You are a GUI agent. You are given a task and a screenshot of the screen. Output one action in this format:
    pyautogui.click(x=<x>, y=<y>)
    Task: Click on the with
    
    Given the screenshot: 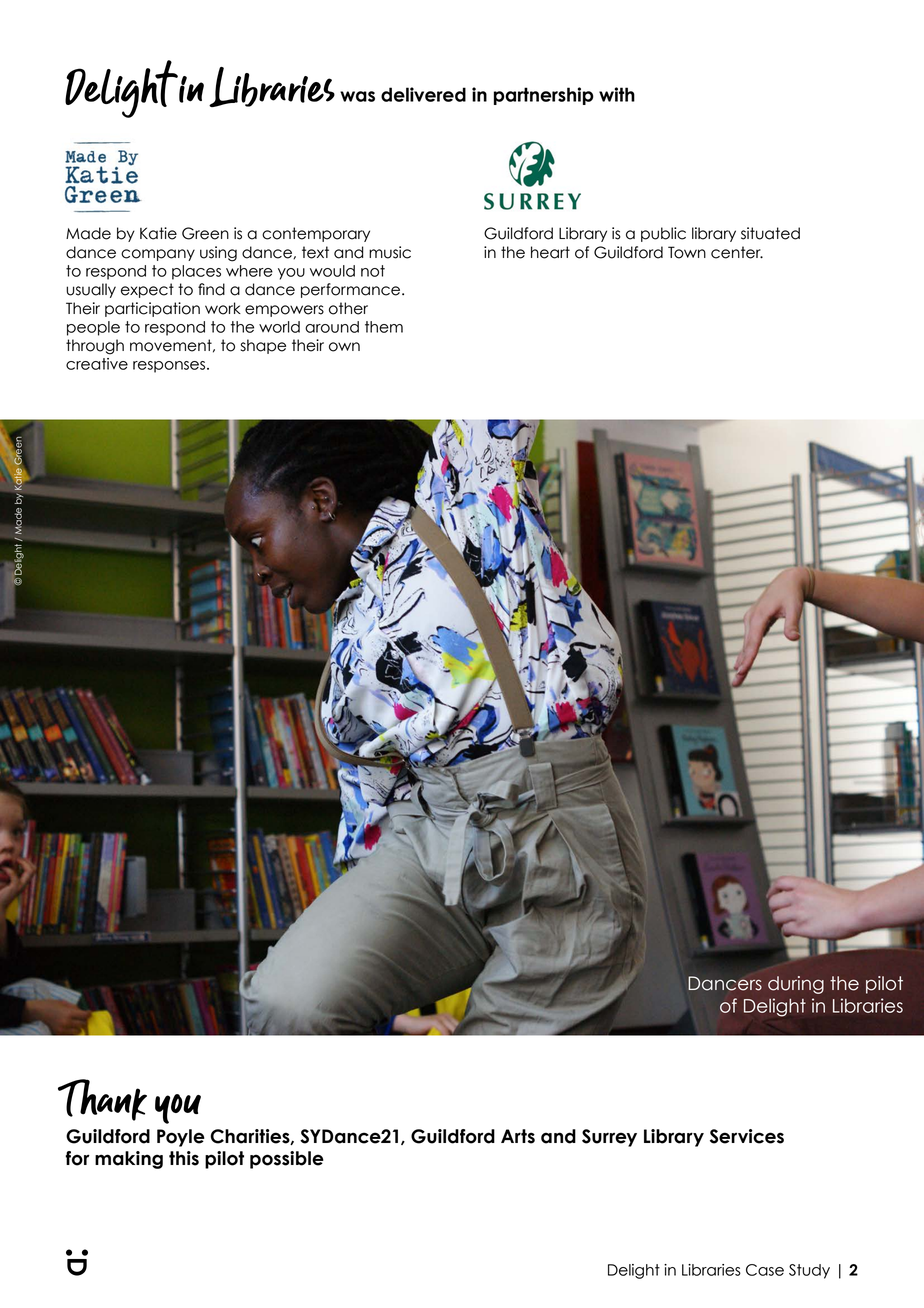 What is the action you would take?
    pyautogui.click(x=617, y=94)
